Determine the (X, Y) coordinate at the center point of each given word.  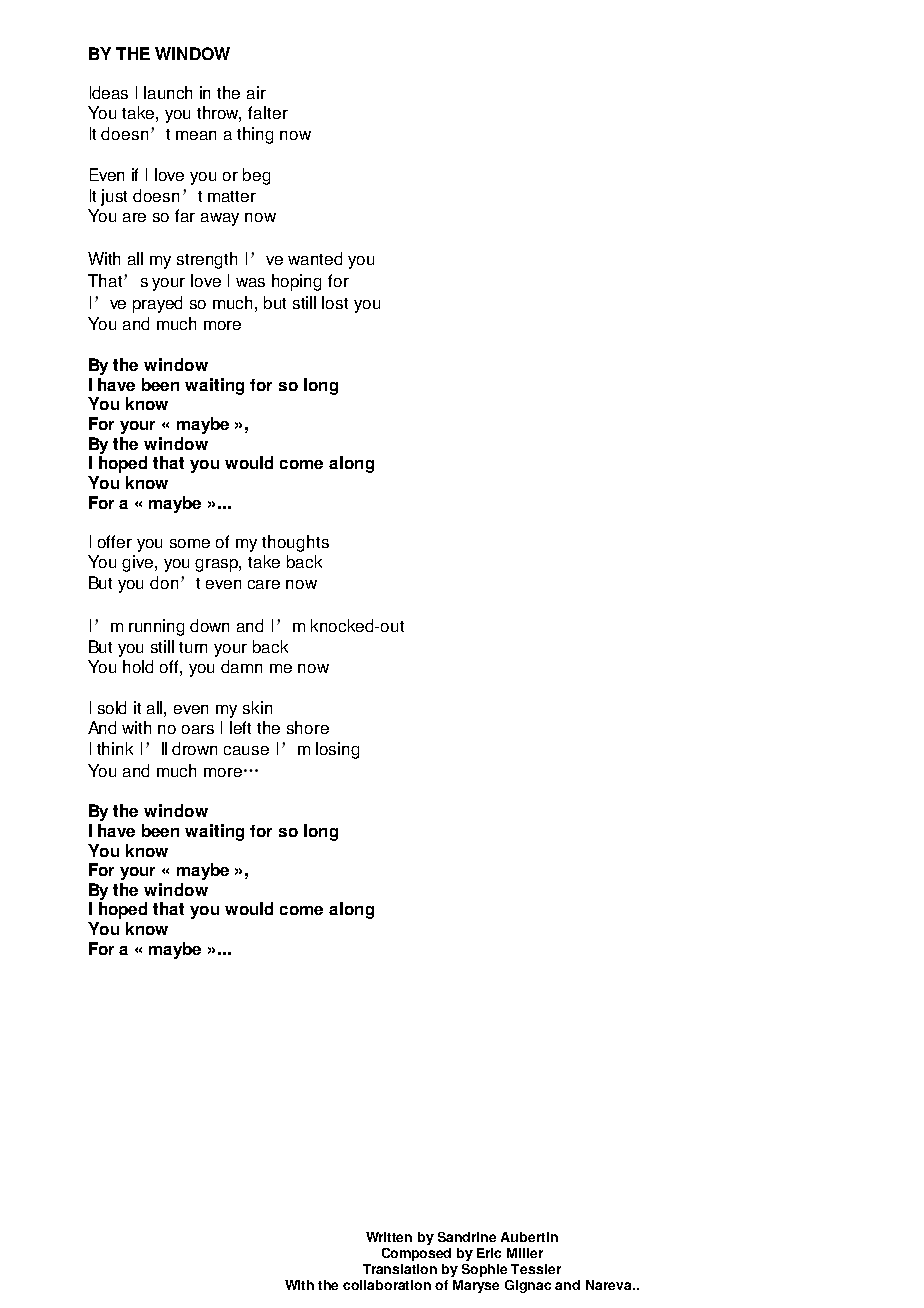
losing (337, 750)
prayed (157, 304)
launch (168, 92)
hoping (296, 282)
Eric (489, 1253)
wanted (315, 258)
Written (389, 1237)
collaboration (387, 1285)
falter (268, 112)
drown (194, 748)
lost (335, 302)
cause (246, 750)
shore (308, 727)
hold (138, 666)
